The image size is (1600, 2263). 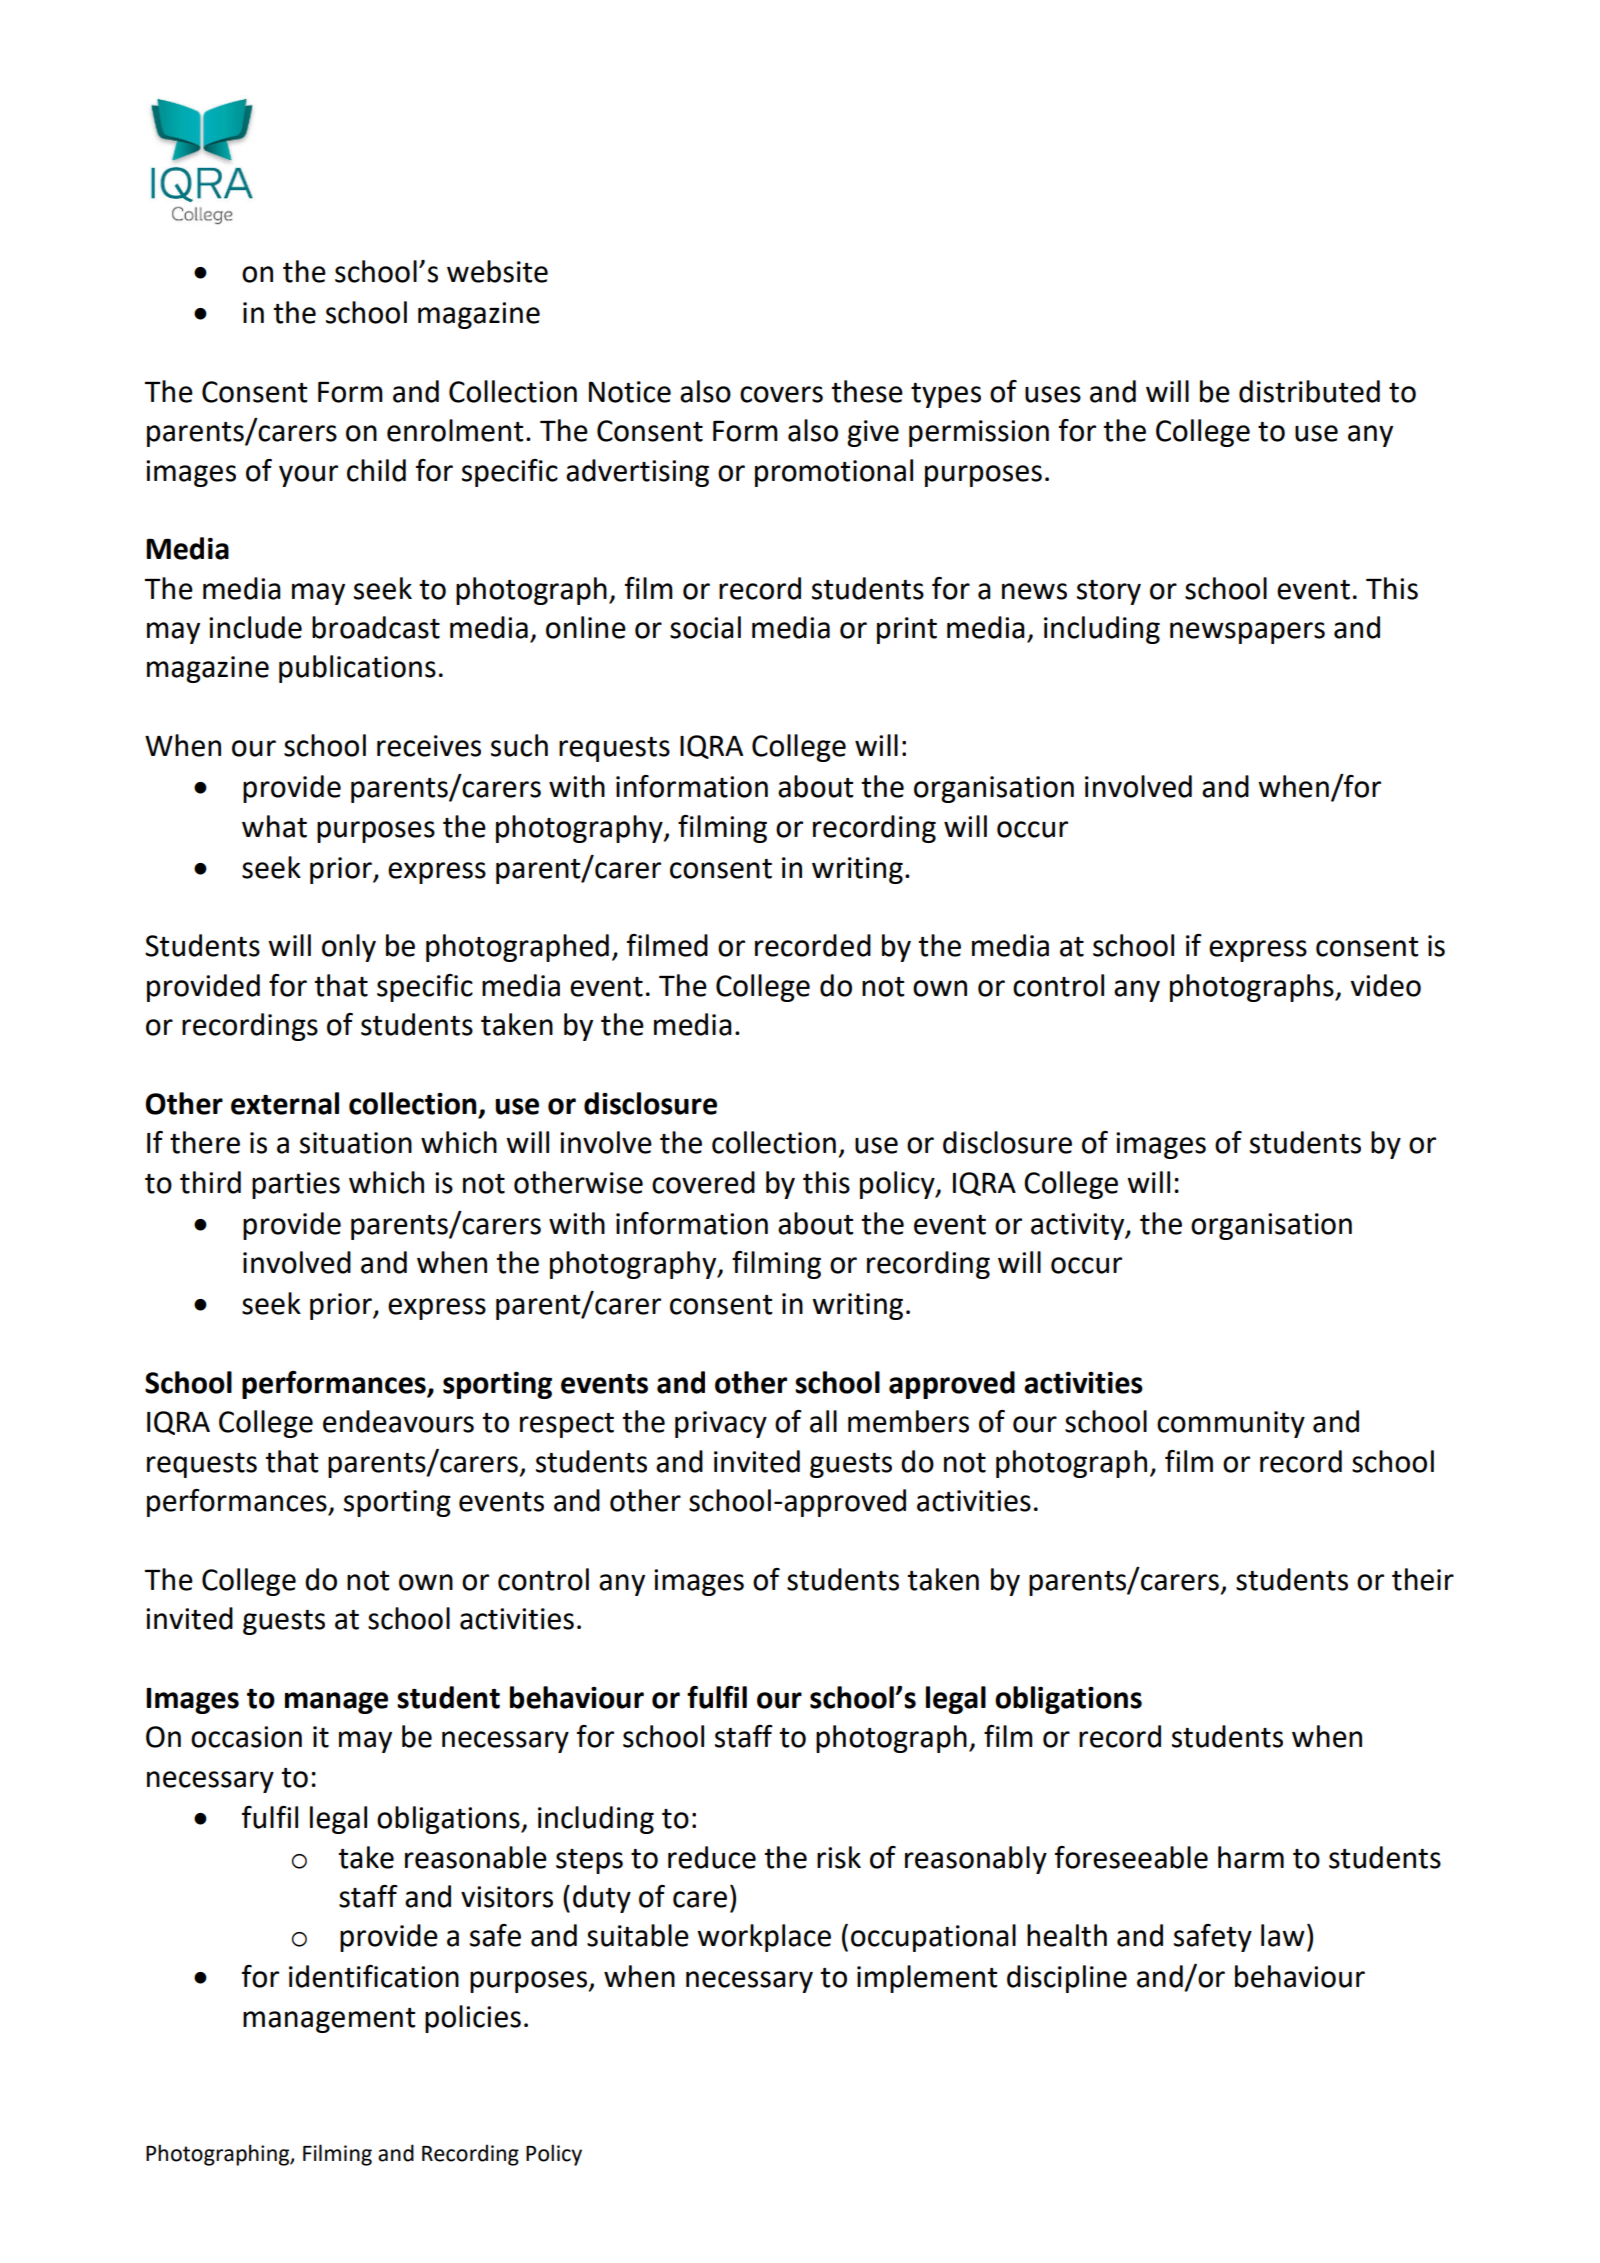 What do you see at coordinates (781, 394) in the document?
I see `covers` at bounding box center [781, 394].
